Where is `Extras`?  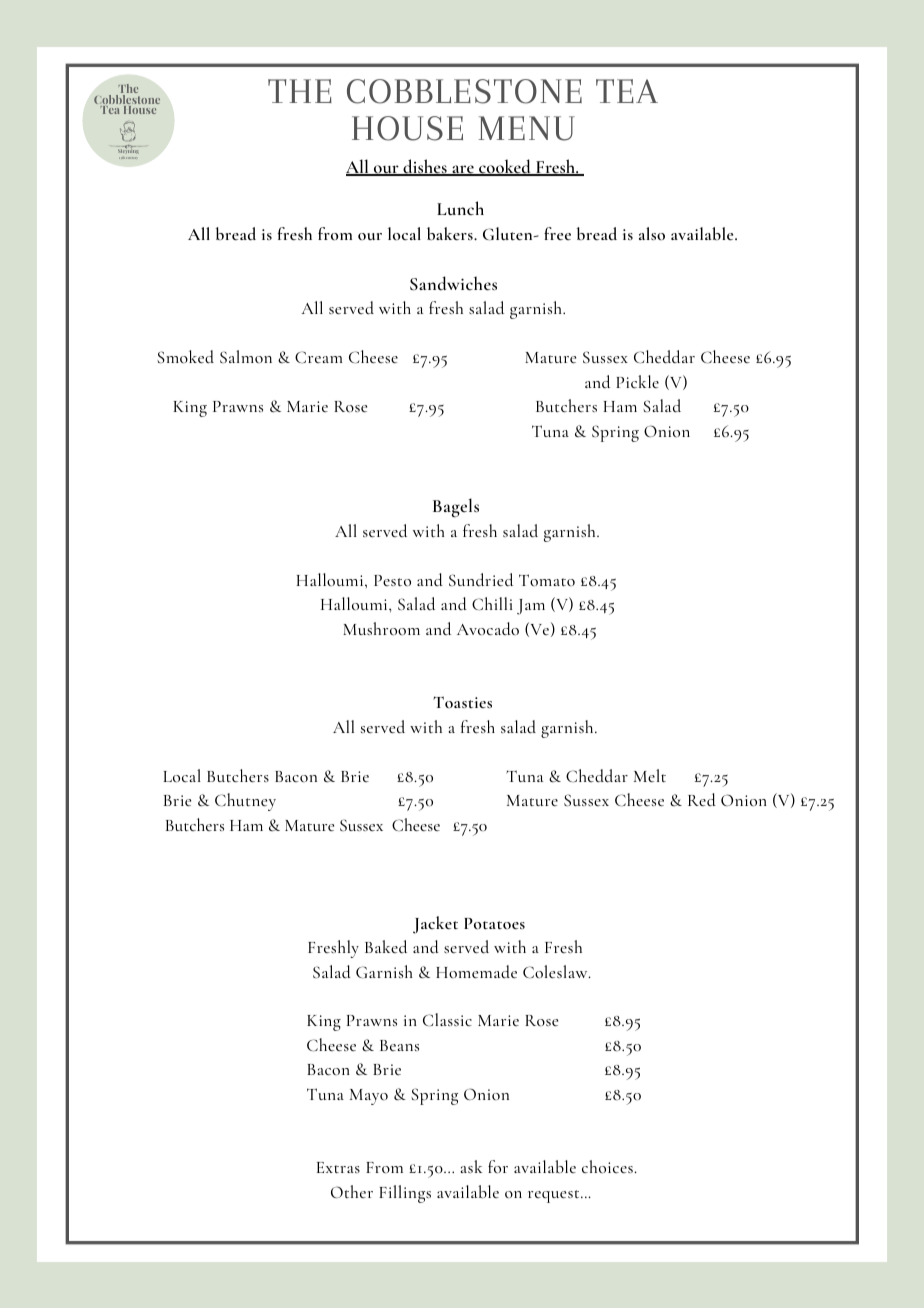
Extras is located at coordinates (338, 1167).
